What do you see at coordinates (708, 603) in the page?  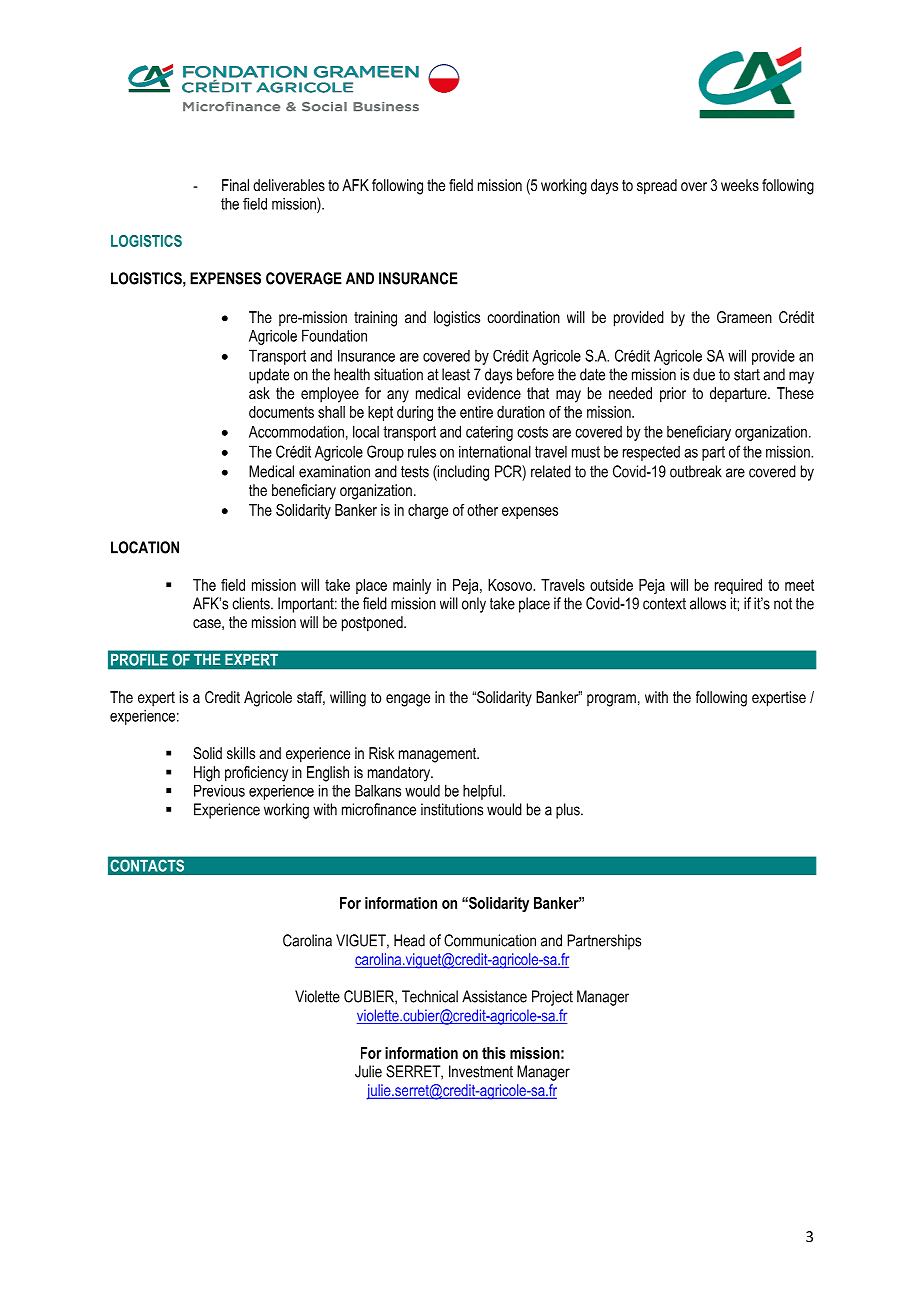 I see `allows` at bounding box center [708, 603].
